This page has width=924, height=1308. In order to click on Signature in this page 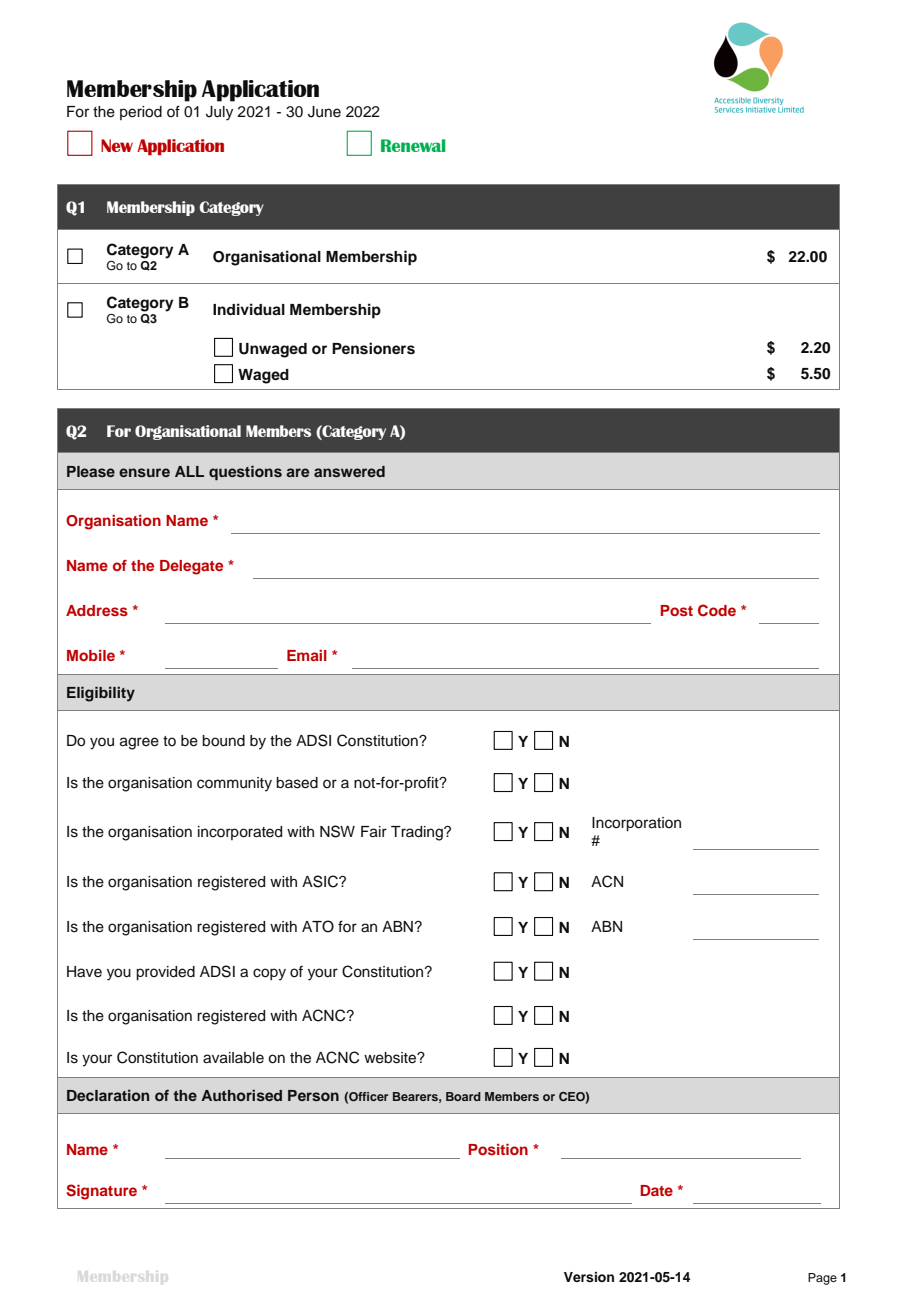, I will do `click(102, 1192)`.
